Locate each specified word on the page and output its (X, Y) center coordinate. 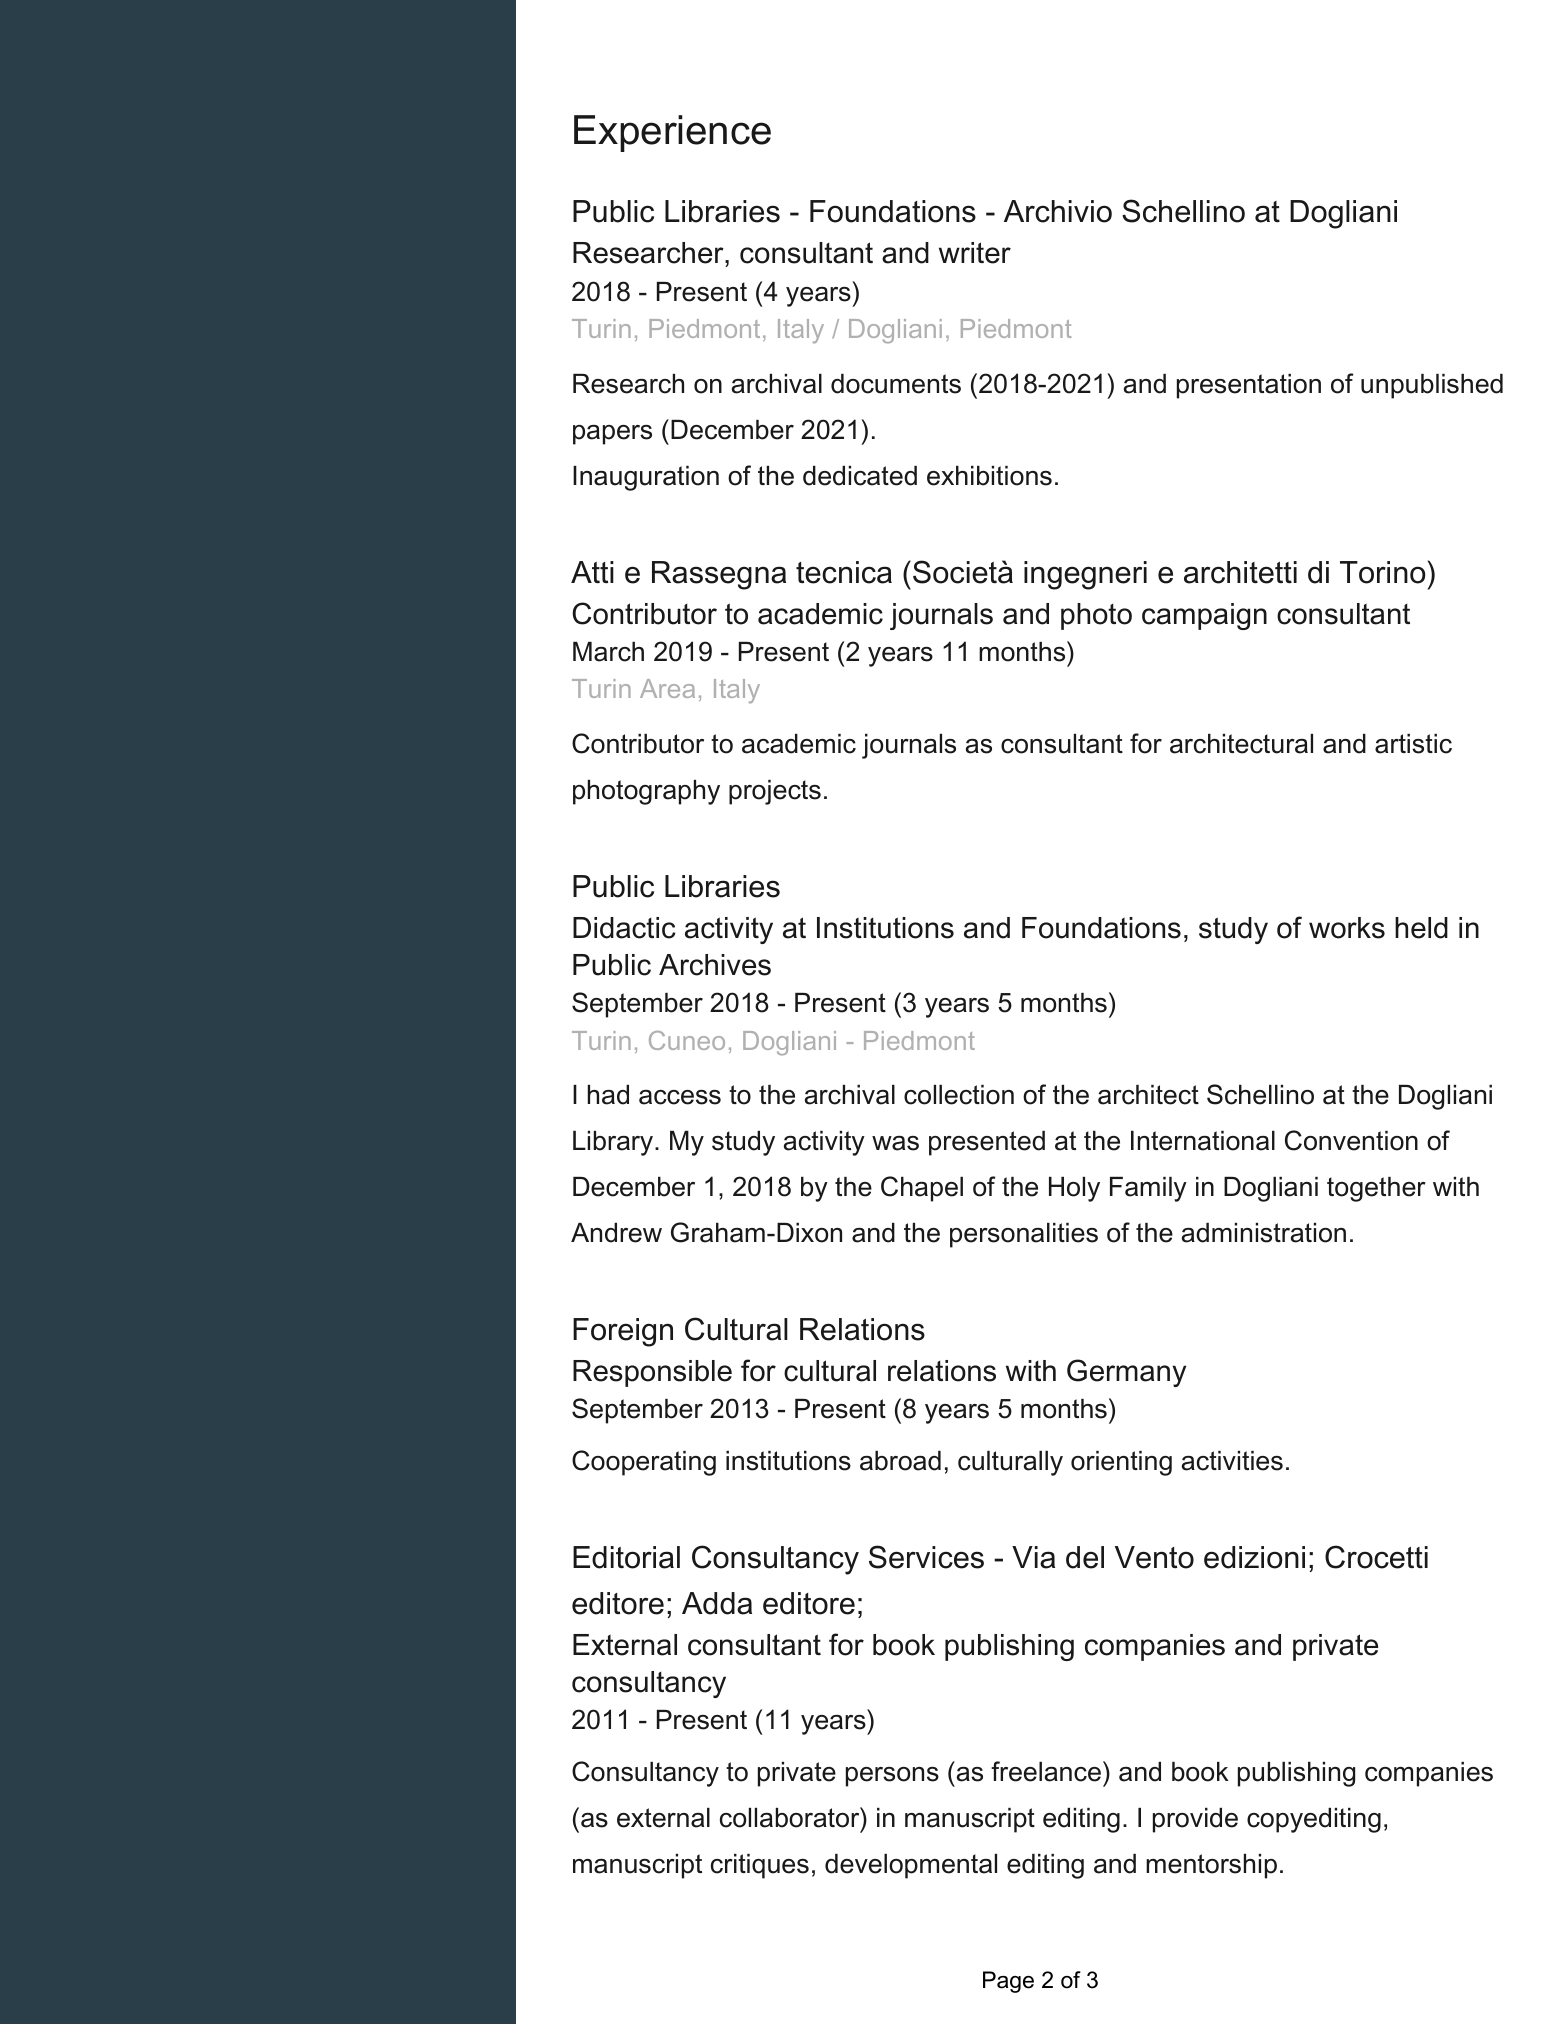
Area (667, 688)
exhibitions (989, 476)
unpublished (1432, 386)
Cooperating (644, 1463)
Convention (1351, 1140)
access (680, 1097)
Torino (1382, 572)
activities (1232, 1461)
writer (975, 253)
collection (959, 1095)
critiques (760, 1866)
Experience (672, 133)
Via (1033, 1557)
